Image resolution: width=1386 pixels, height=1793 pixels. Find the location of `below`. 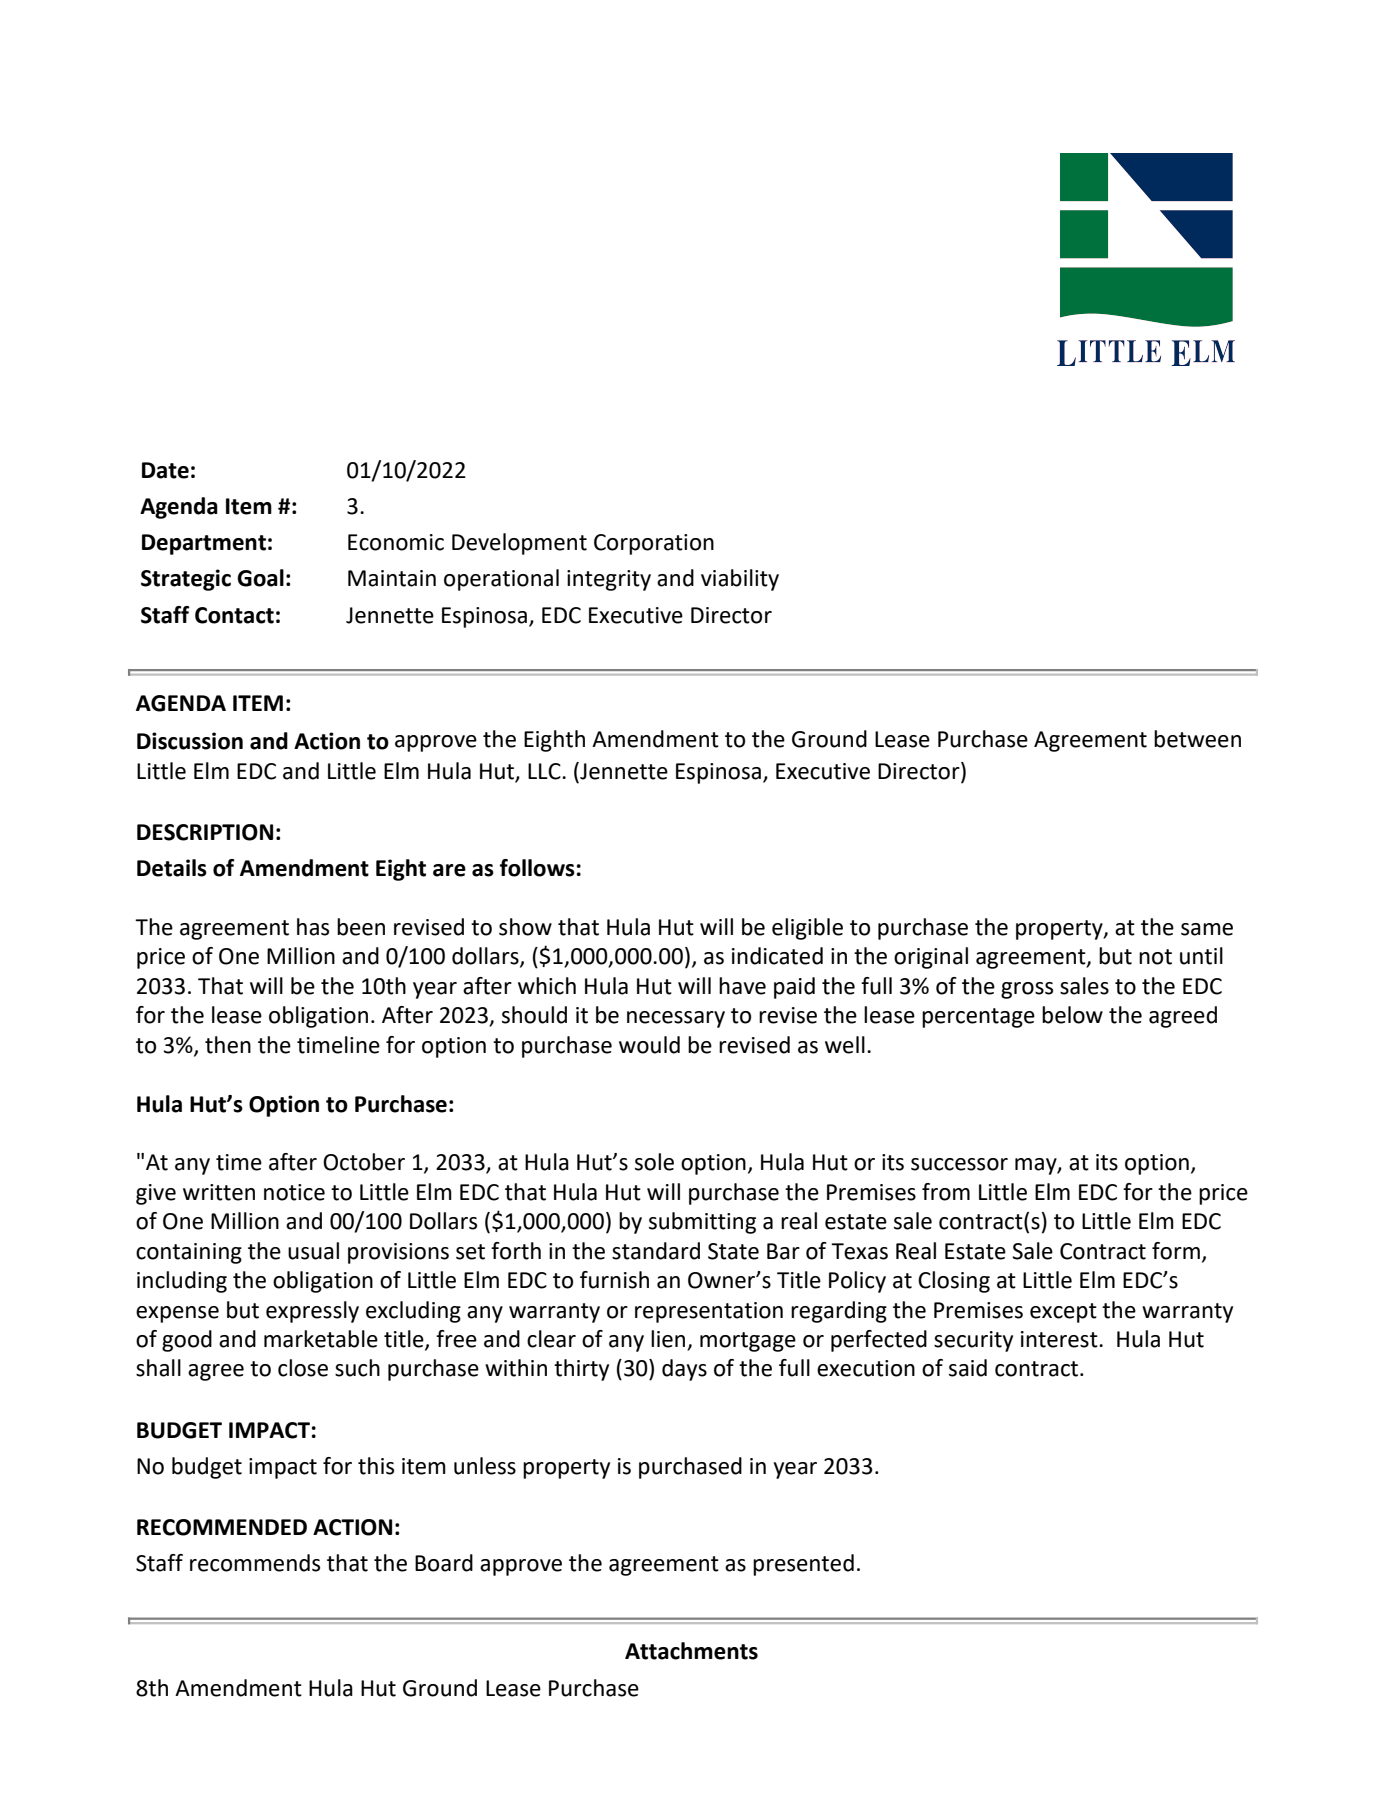

below is located at coordinates (1072, 1015).
